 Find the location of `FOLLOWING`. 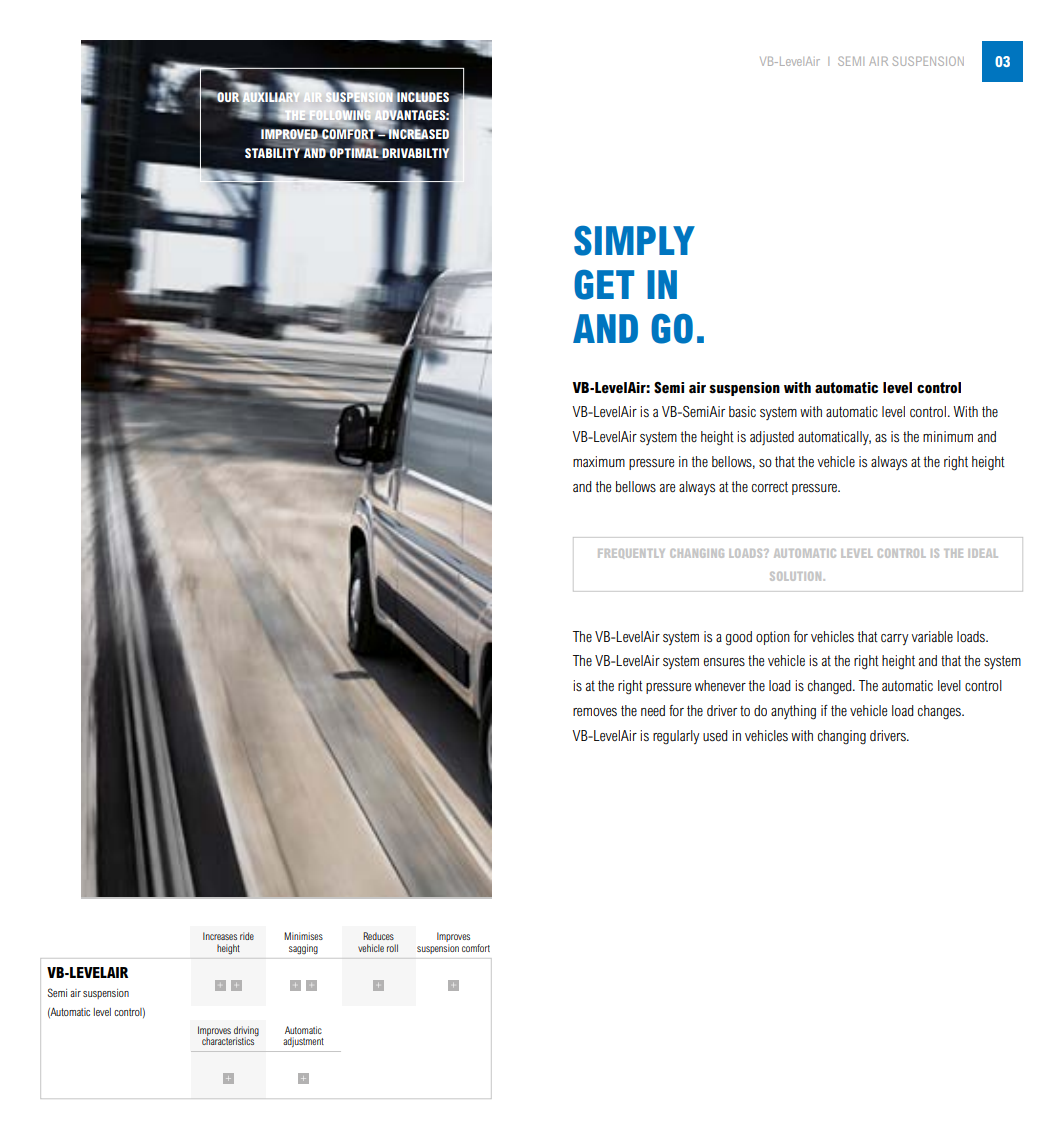

FOLLOWING is located at coordinates (340, 115).
